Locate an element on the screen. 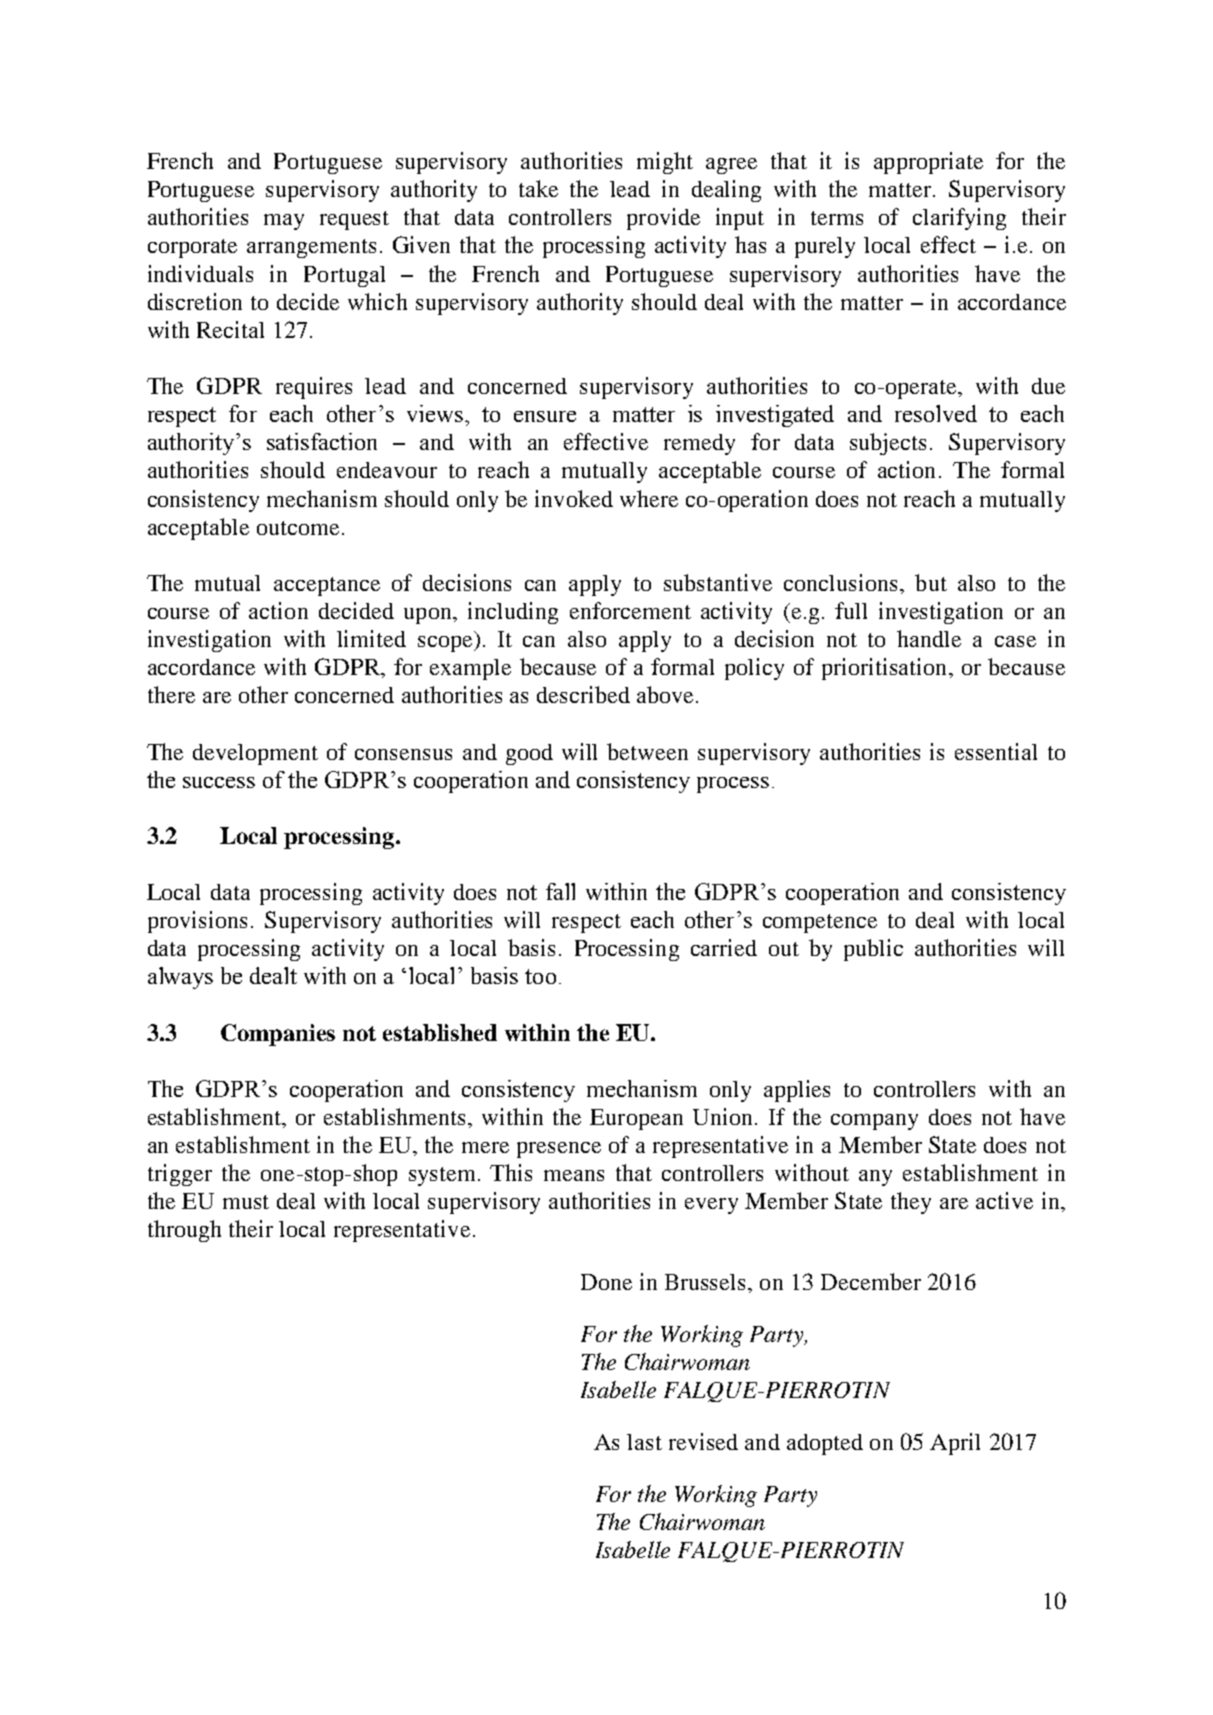 This screenshot has width=1213, height=1715. through is located at coordinates (184, 1231).
